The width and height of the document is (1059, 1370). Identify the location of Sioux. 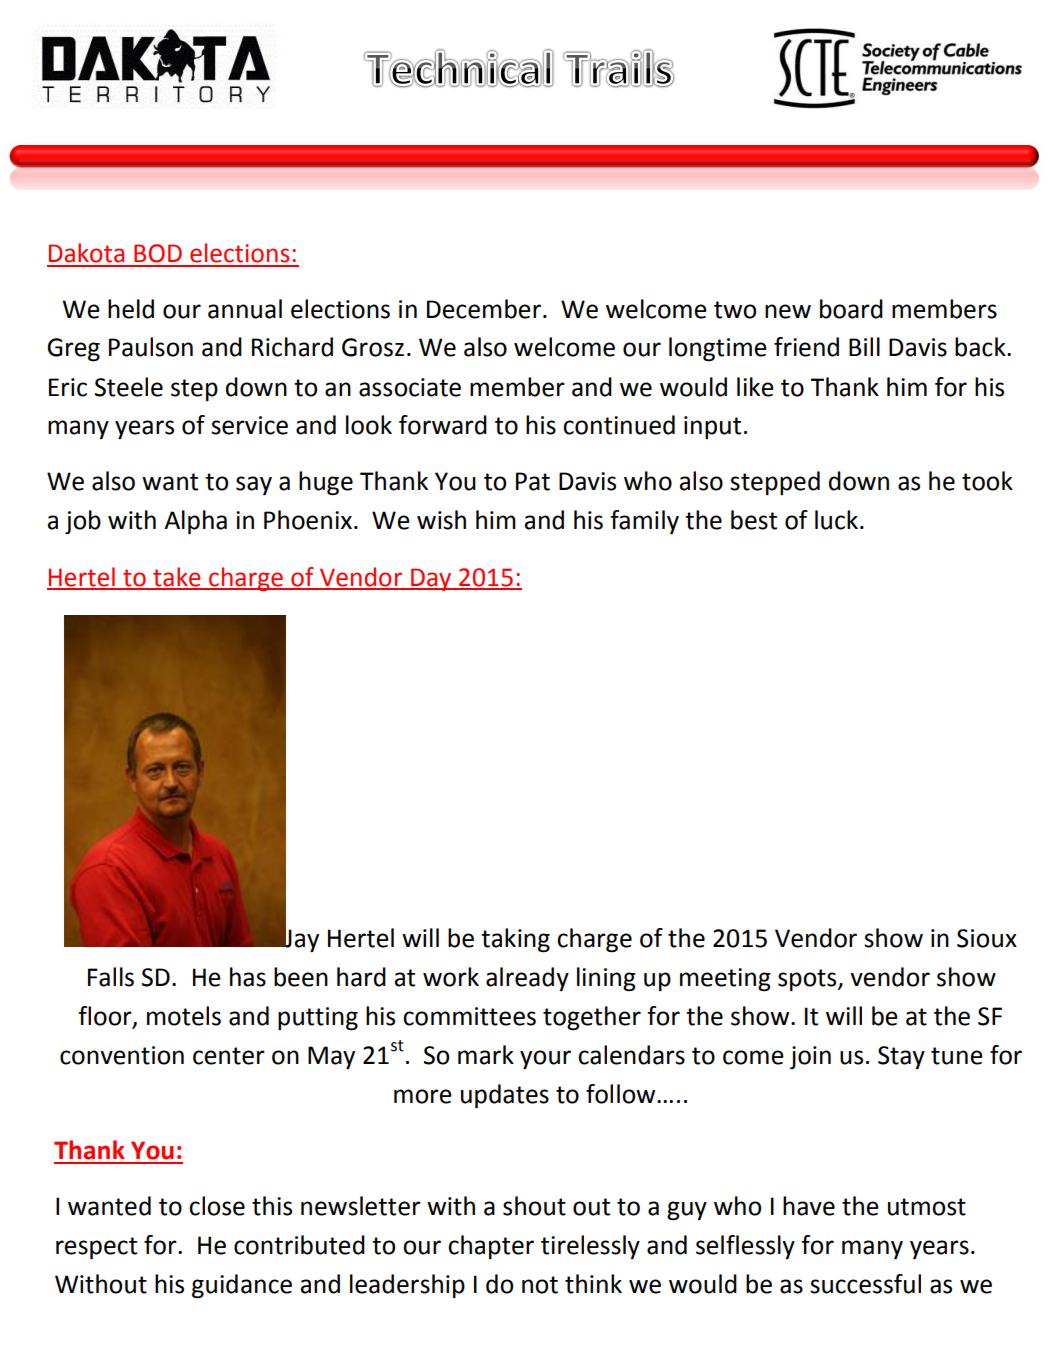
(987, 938).
